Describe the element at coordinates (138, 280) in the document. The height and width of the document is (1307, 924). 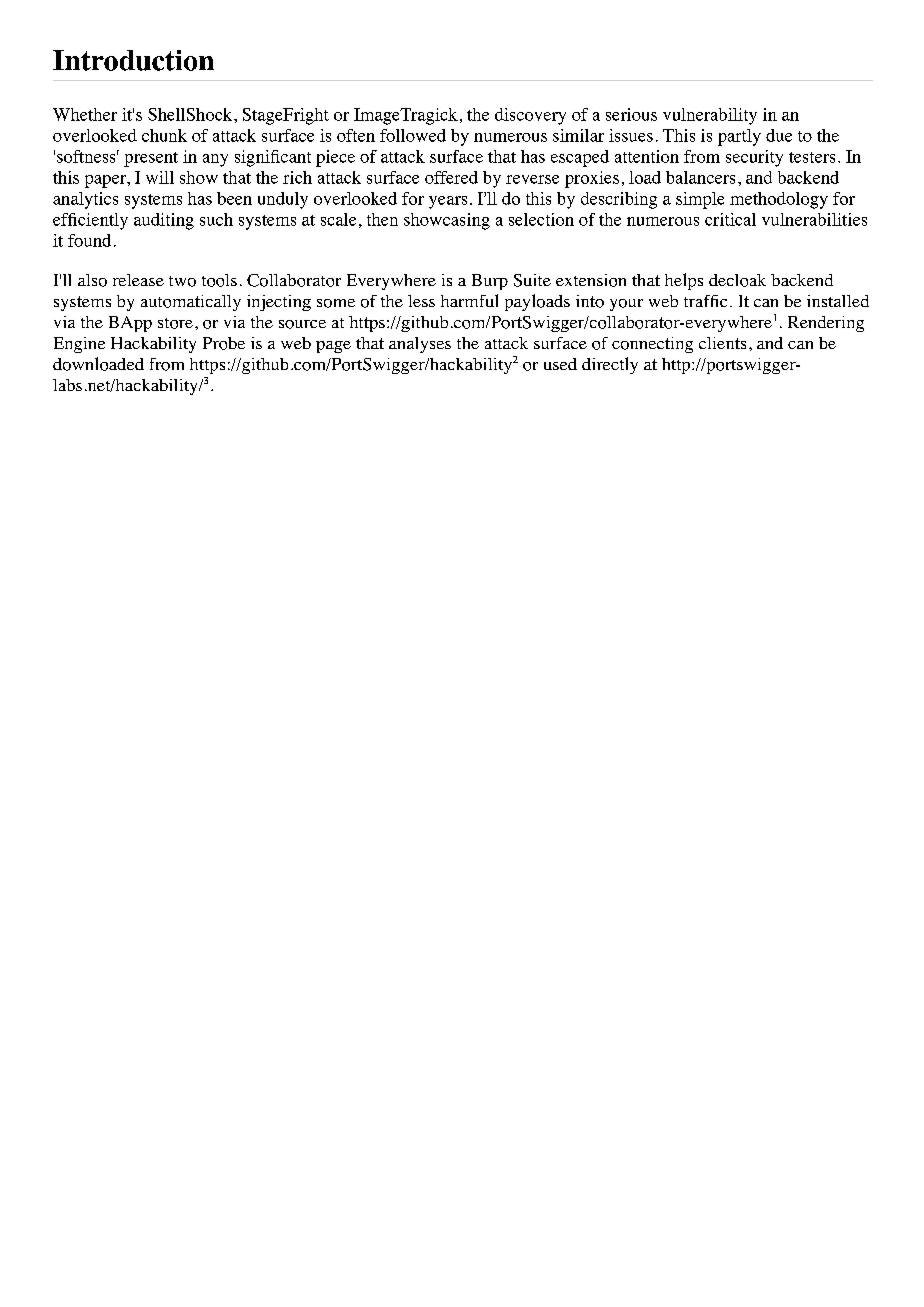
I see `release` at that location.
